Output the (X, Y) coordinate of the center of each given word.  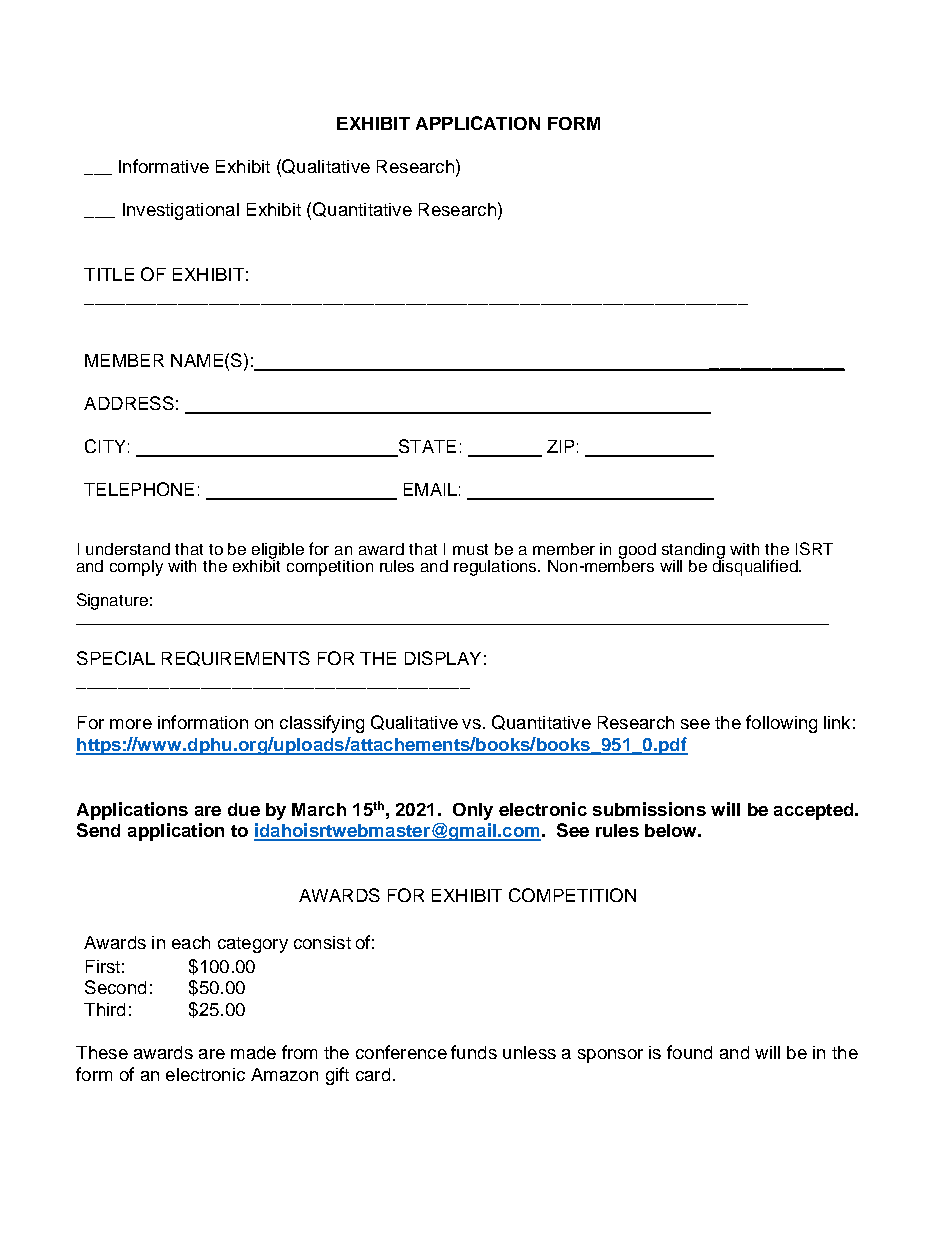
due (244, 809)
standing (693, 552)
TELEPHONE (139, 489)
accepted (815, 811)
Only (473, 811)
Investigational (181, 211)
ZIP (560, 446)
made (253, 1052)
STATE (426, 447)
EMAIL (430, 489)
